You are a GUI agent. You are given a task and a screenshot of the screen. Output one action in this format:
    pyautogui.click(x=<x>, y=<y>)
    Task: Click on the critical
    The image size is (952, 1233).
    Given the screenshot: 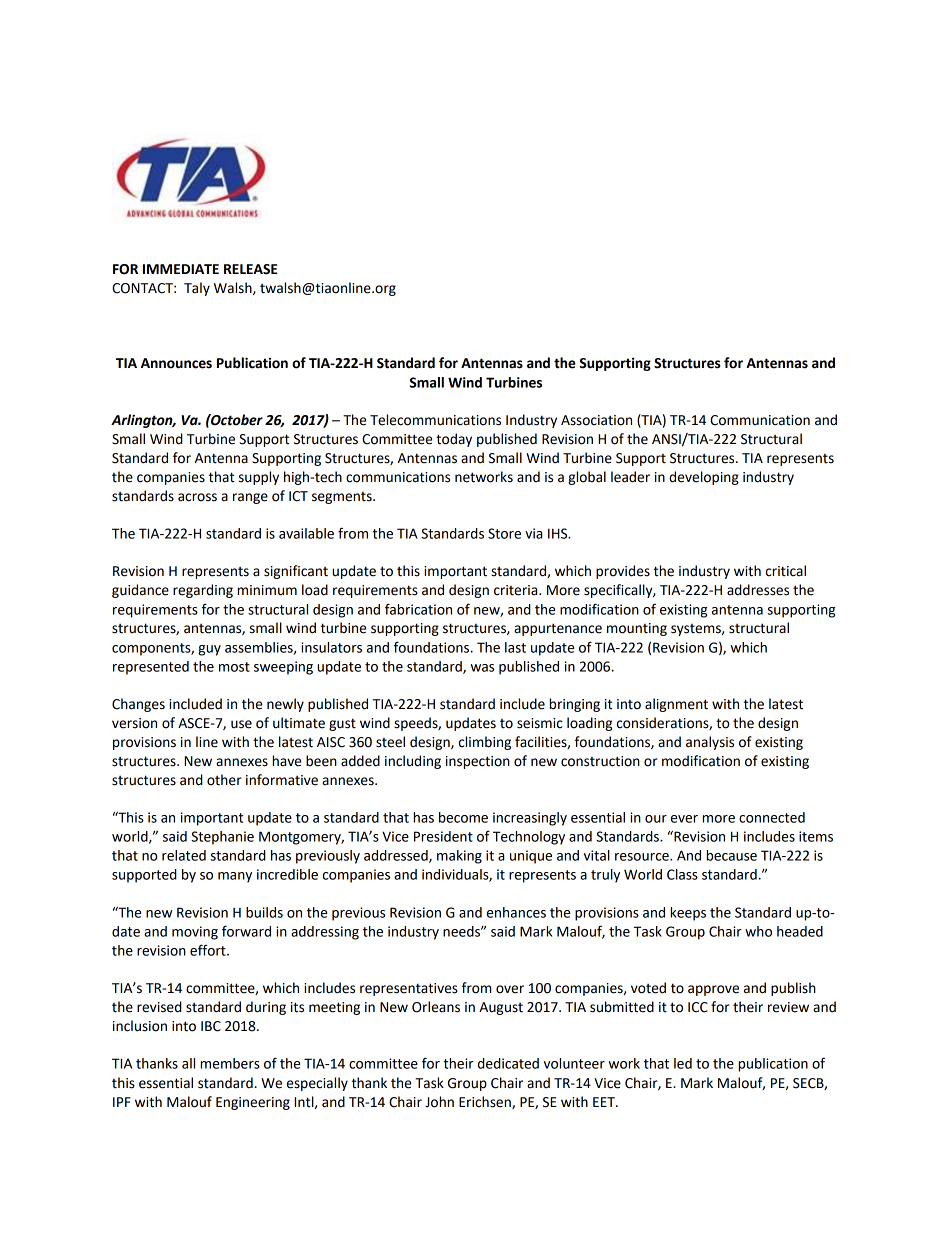 What is the action you would take?
    pyautogui.click(x=786, y=571)
